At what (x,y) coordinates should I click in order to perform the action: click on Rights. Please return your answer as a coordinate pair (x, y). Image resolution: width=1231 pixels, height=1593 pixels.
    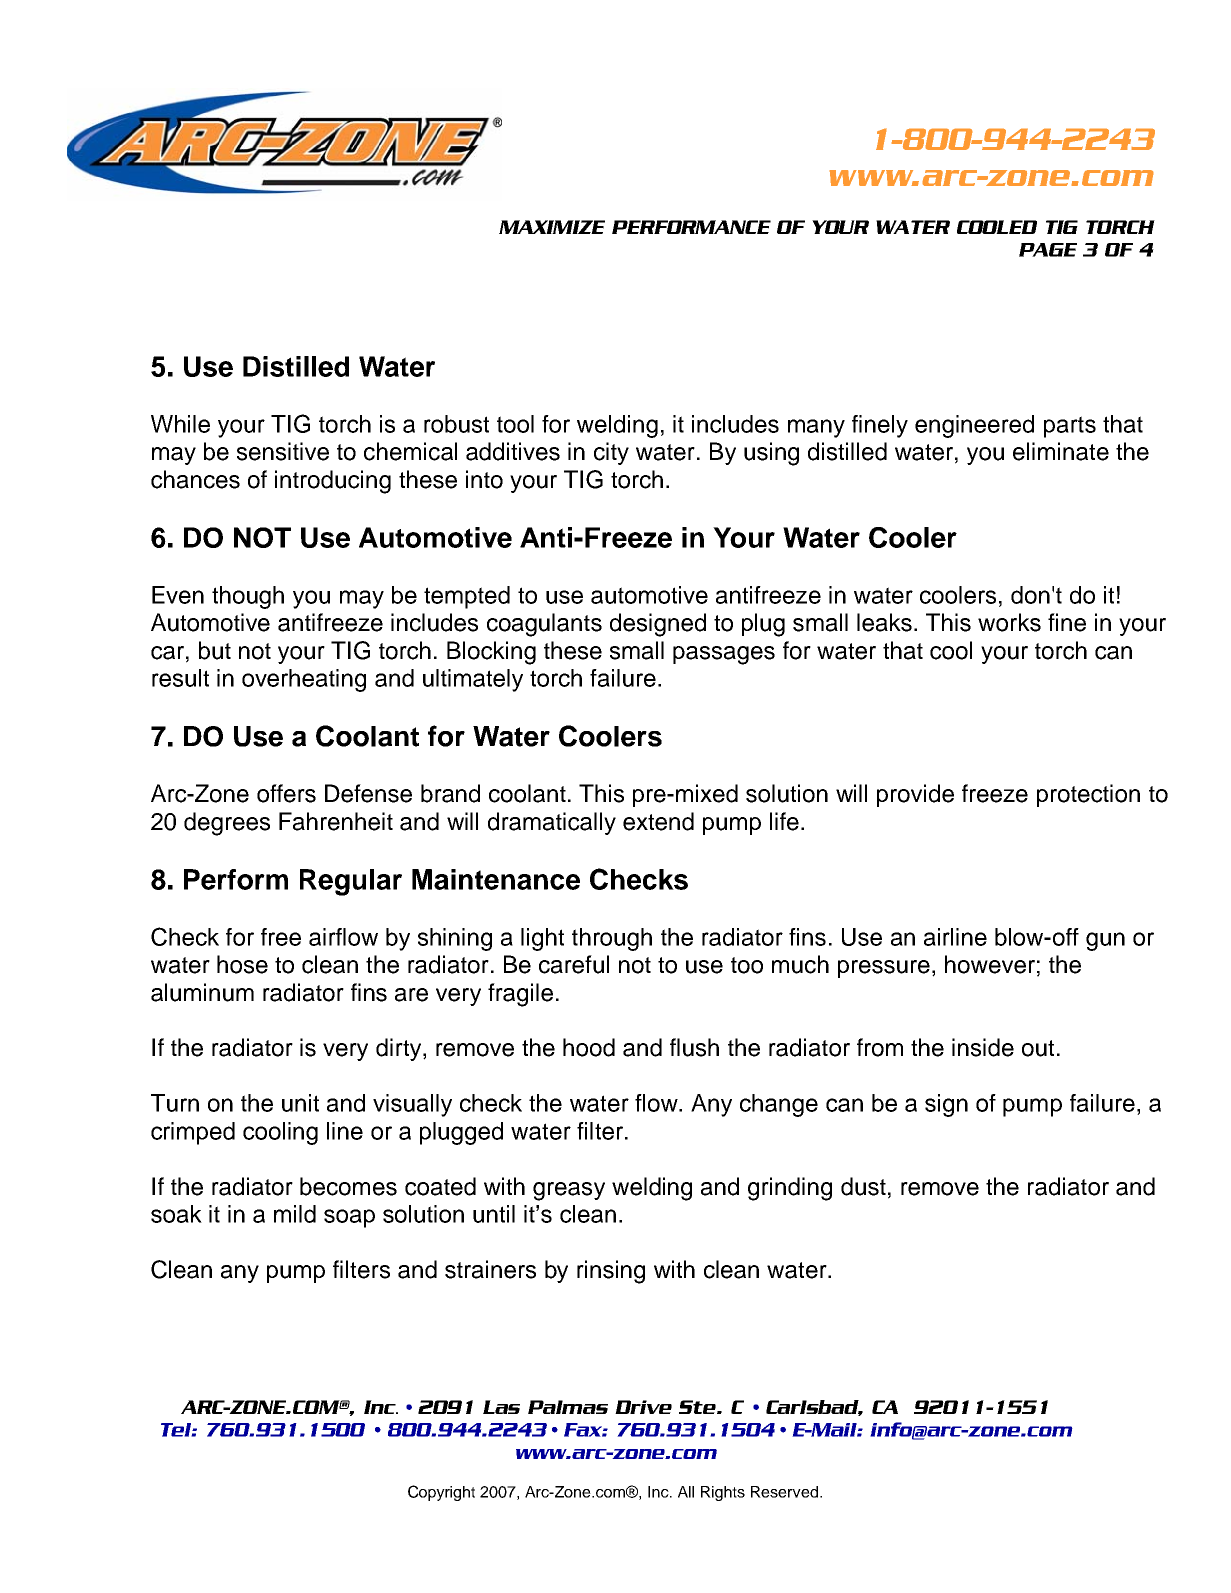
    Looking at the image, I should click on (723, 1493).
